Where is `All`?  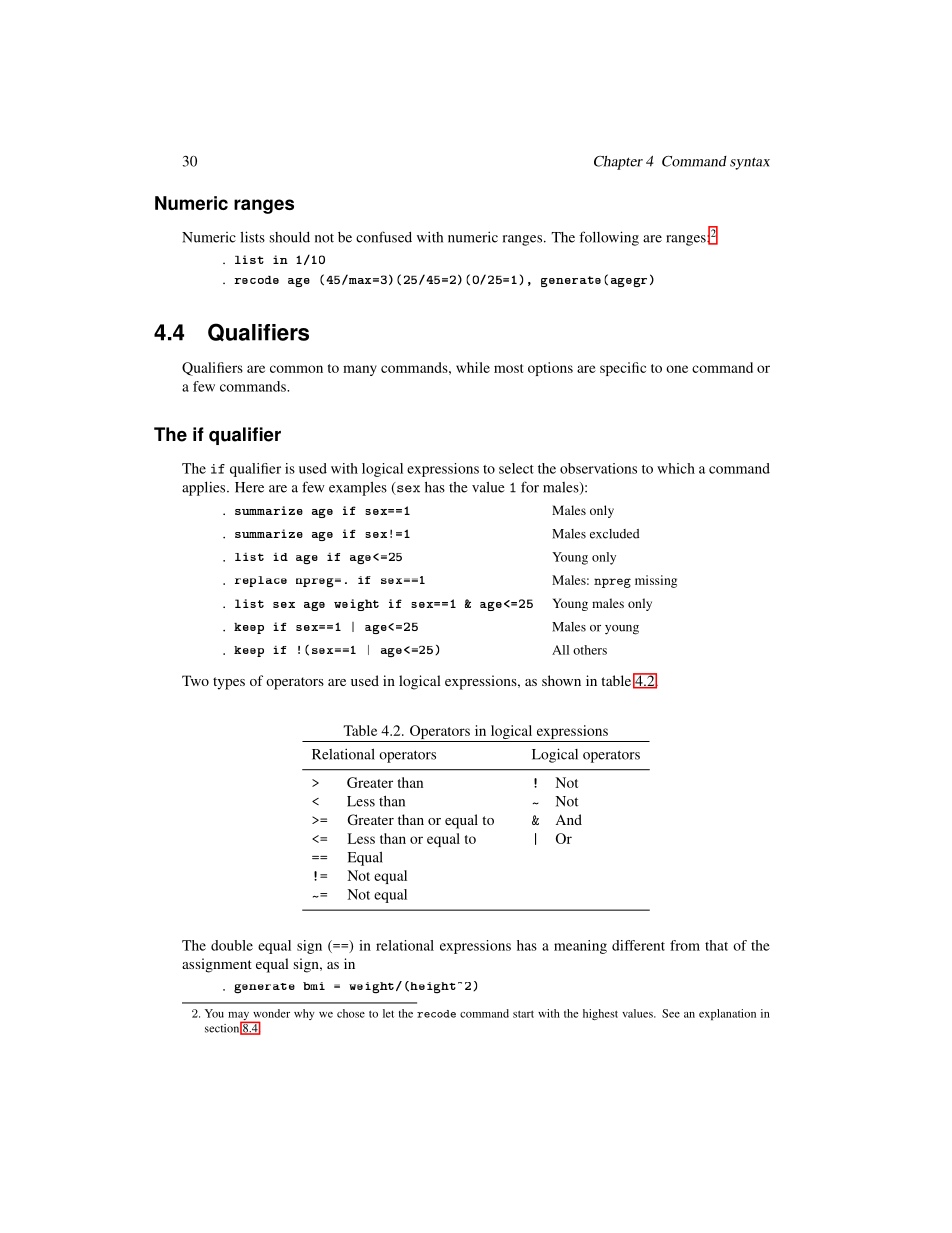
All is located at coordinates (560, 650).
